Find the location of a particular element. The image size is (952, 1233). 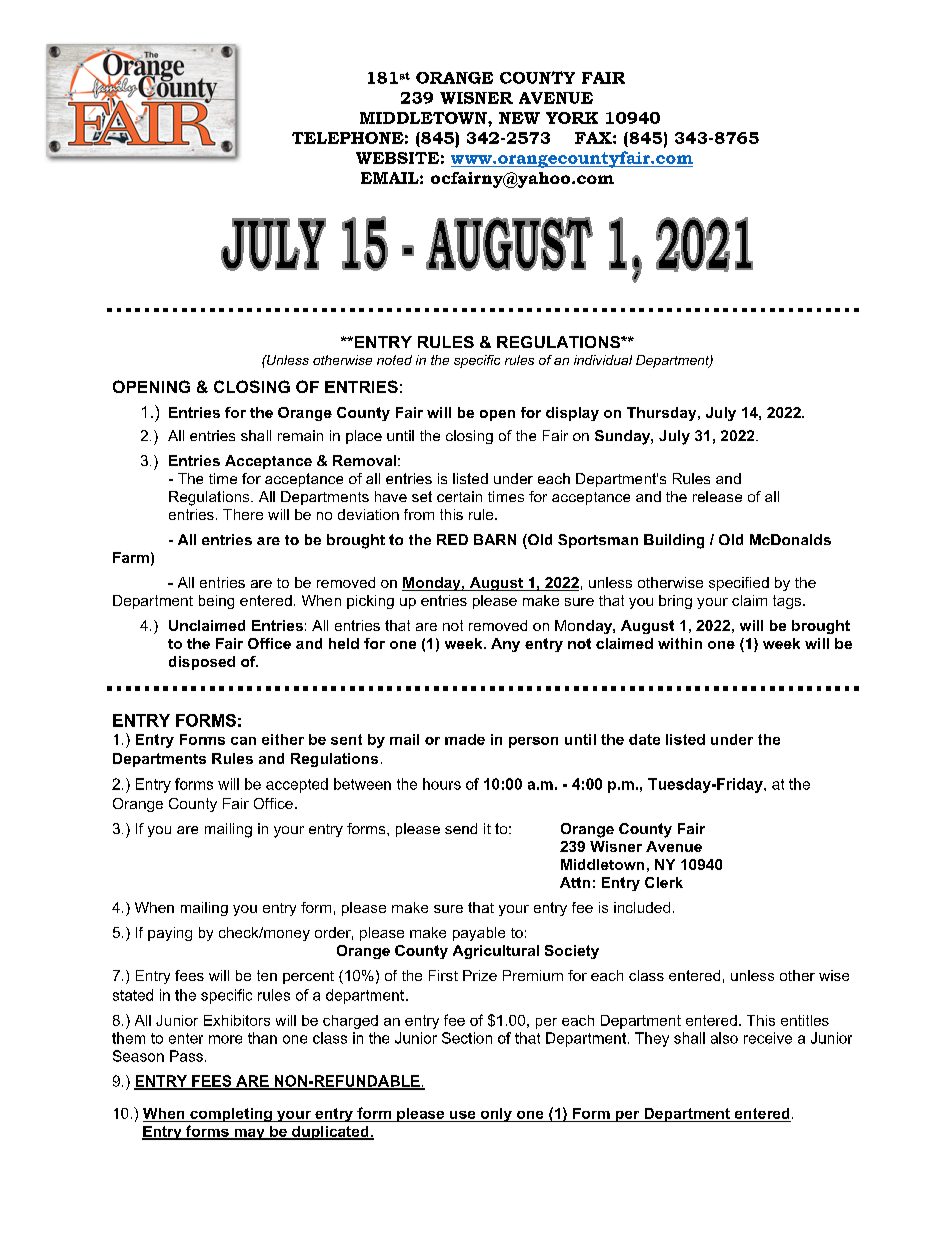

within is located at coordinates (680, 643).
